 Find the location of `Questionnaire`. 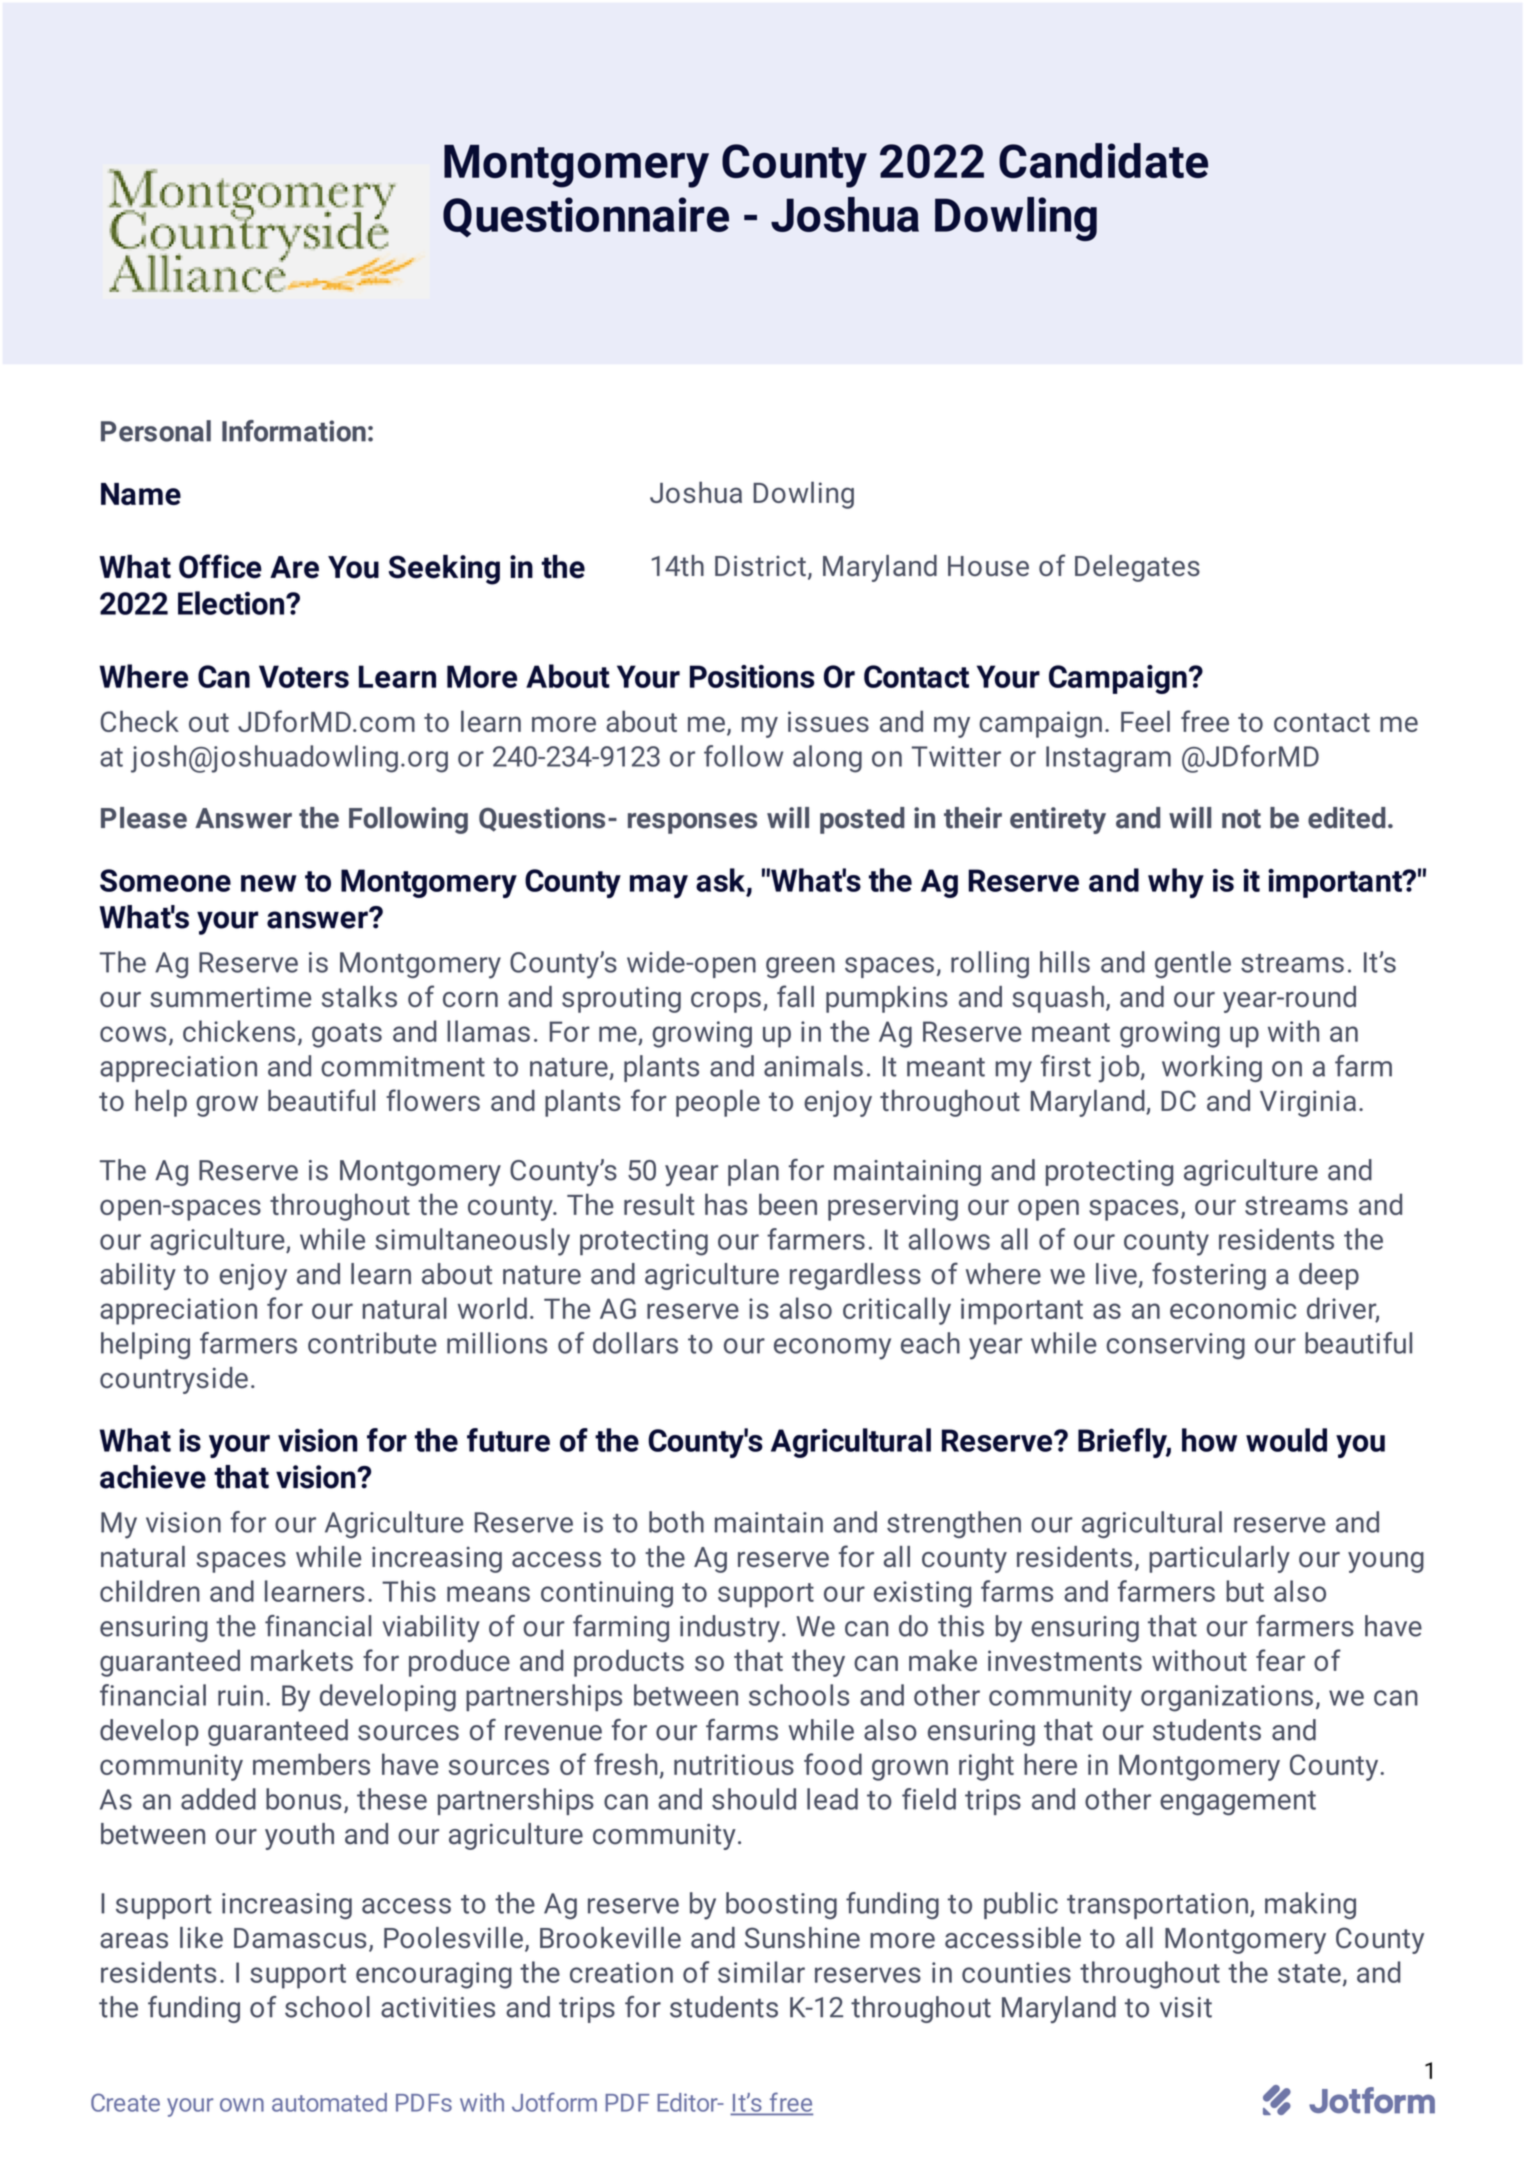

Questionnaire is located at coordinates (586, 217).
